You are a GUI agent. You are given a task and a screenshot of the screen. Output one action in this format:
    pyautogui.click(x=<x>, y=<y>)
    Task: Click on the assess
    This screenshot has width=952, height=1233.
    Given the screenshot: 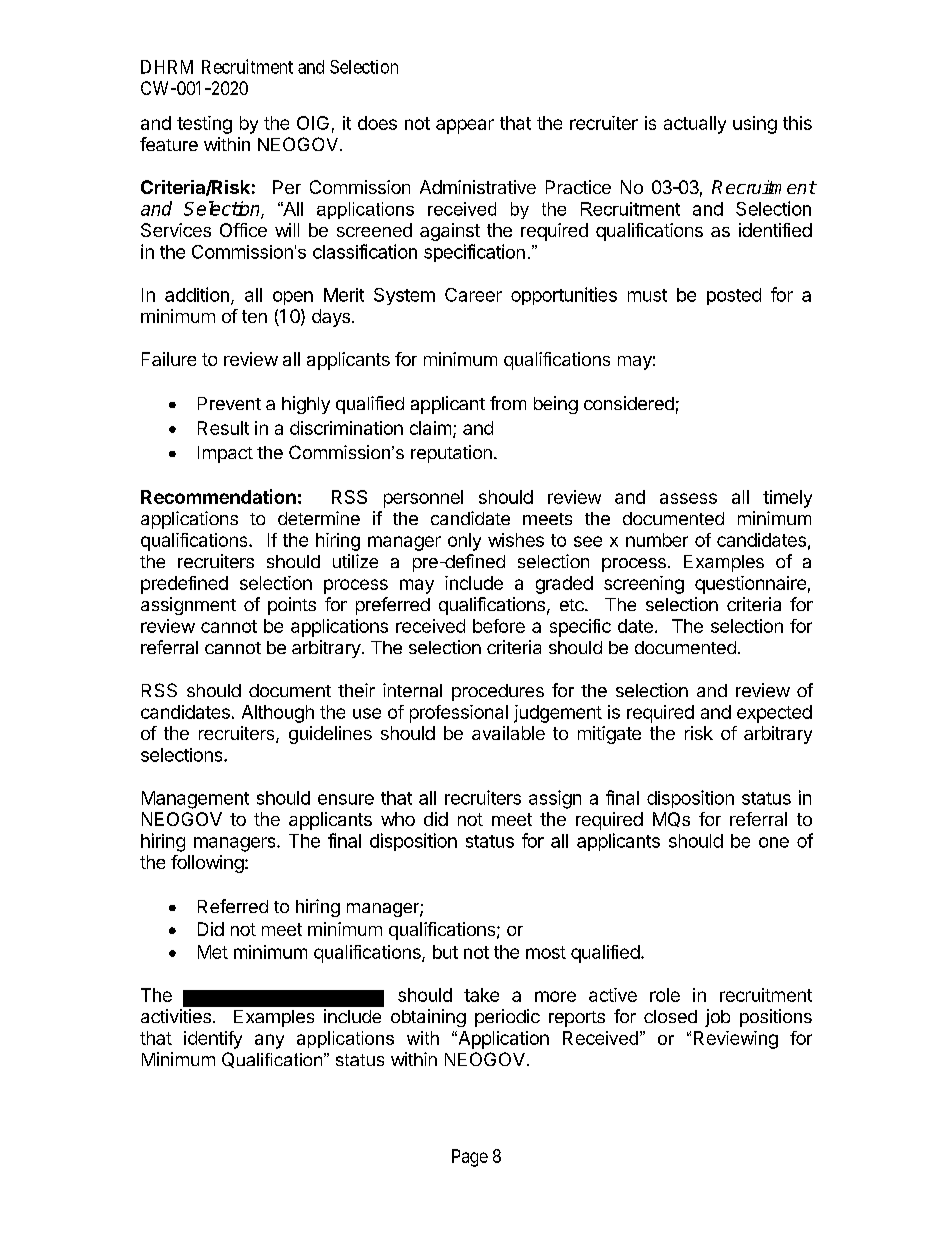 What is the action you would take?
    pyautogui.click(x=688, y=498)
